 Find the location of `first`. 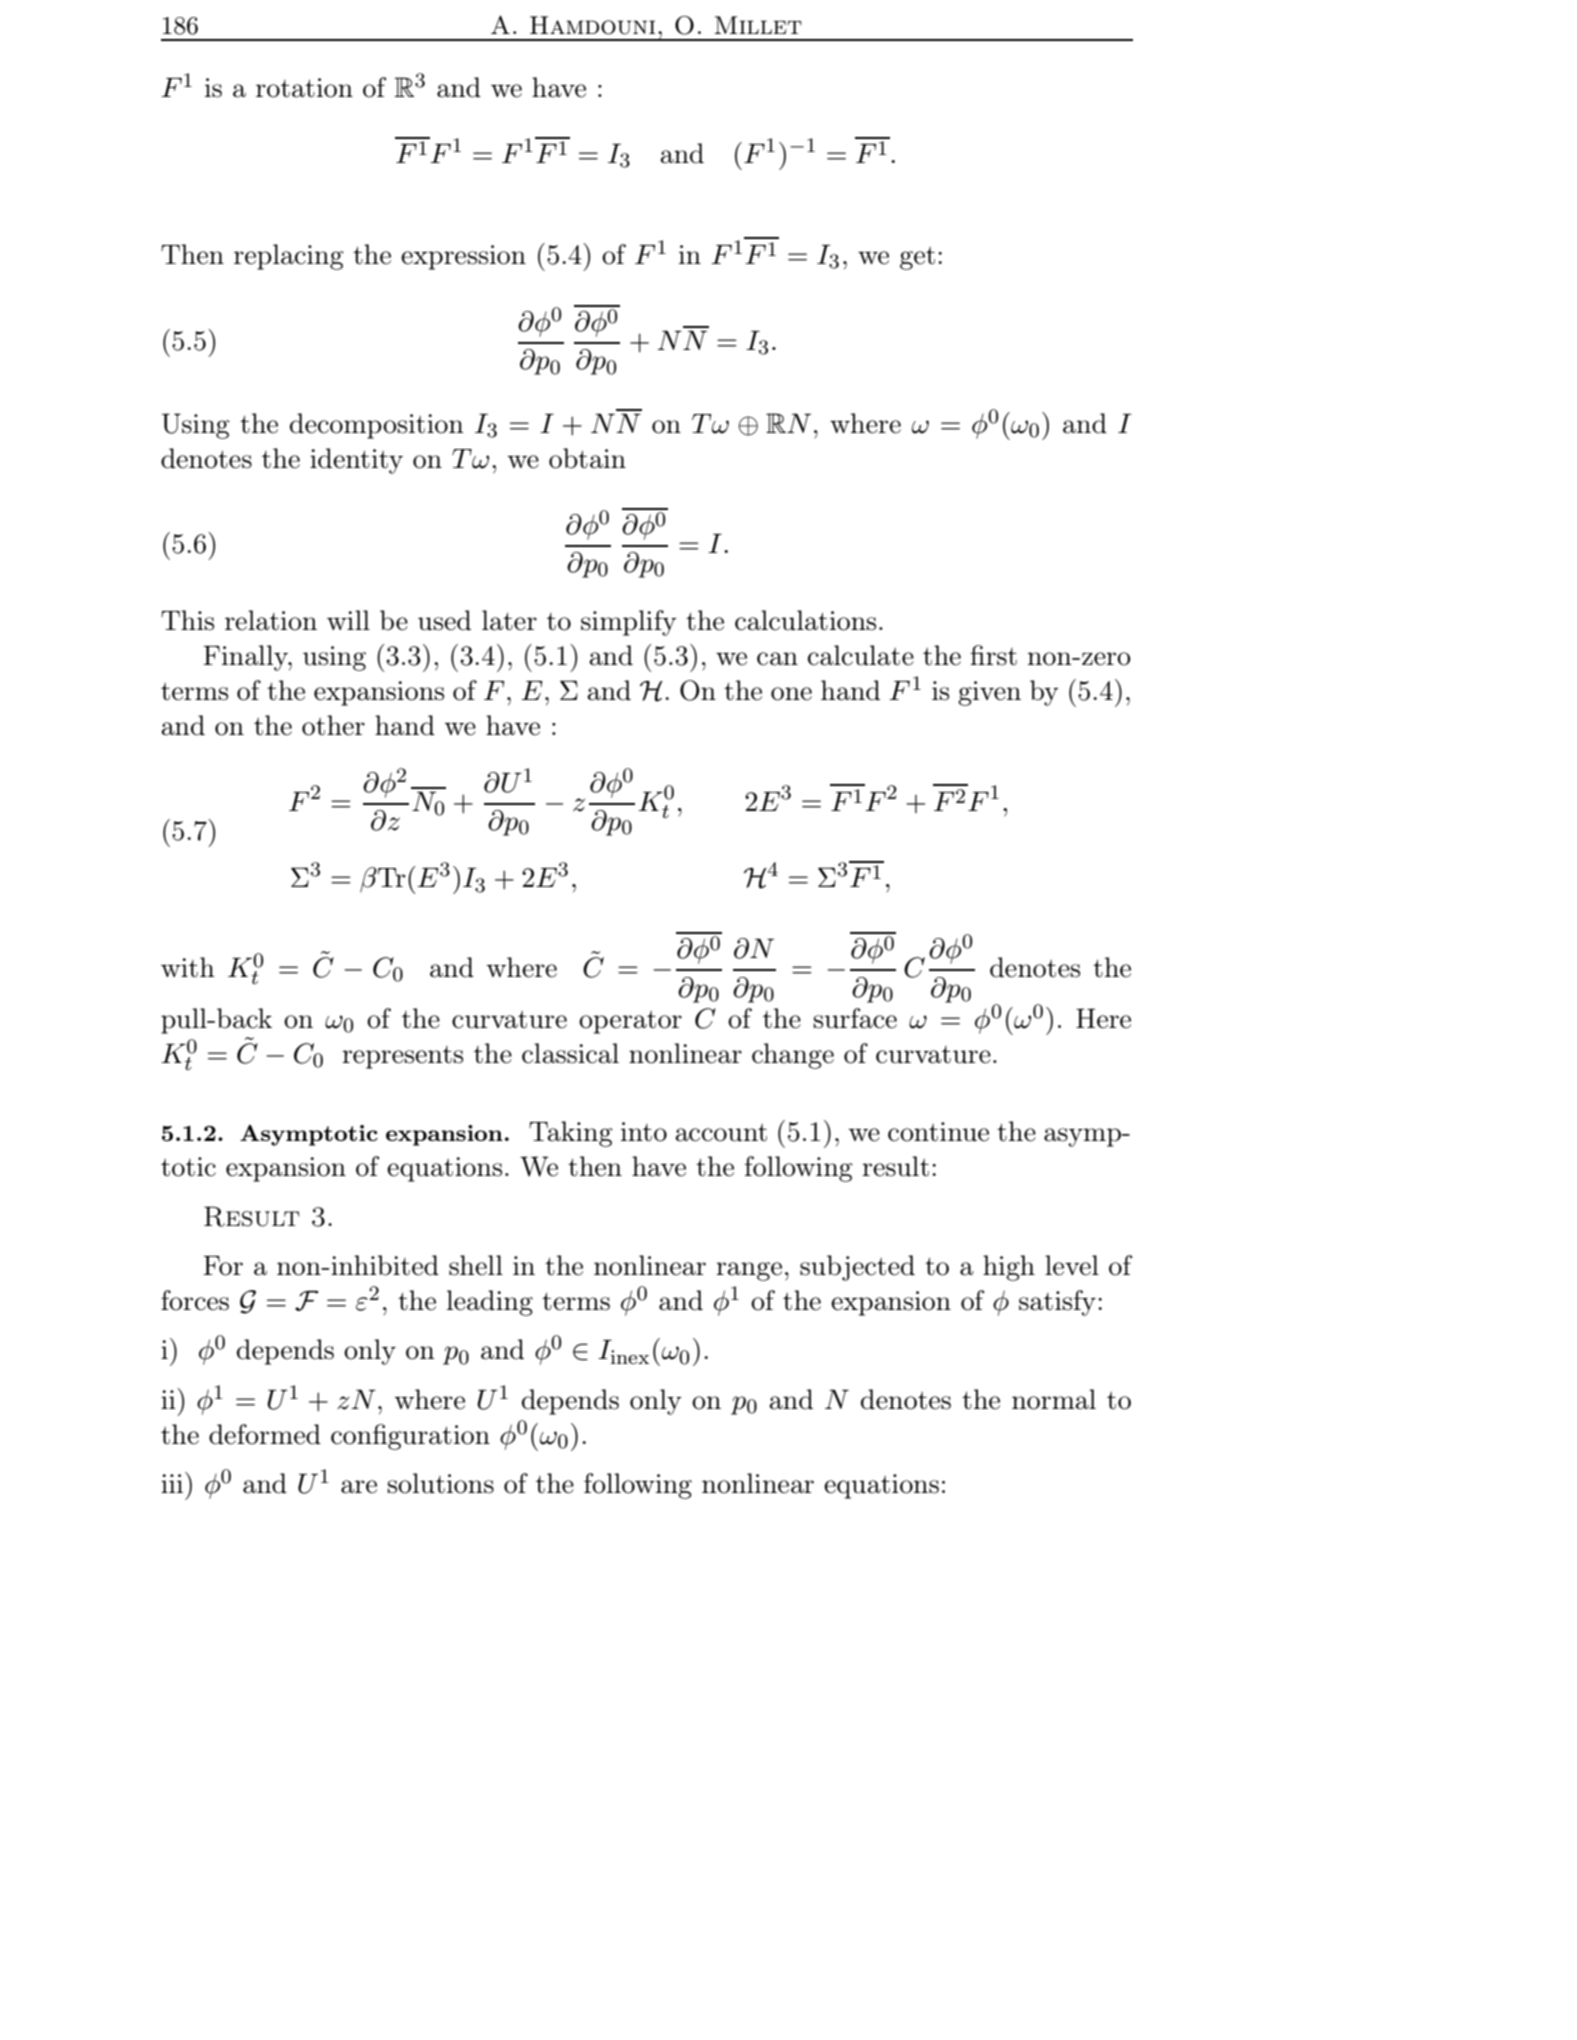

first is located at coordinates (993, 655).
